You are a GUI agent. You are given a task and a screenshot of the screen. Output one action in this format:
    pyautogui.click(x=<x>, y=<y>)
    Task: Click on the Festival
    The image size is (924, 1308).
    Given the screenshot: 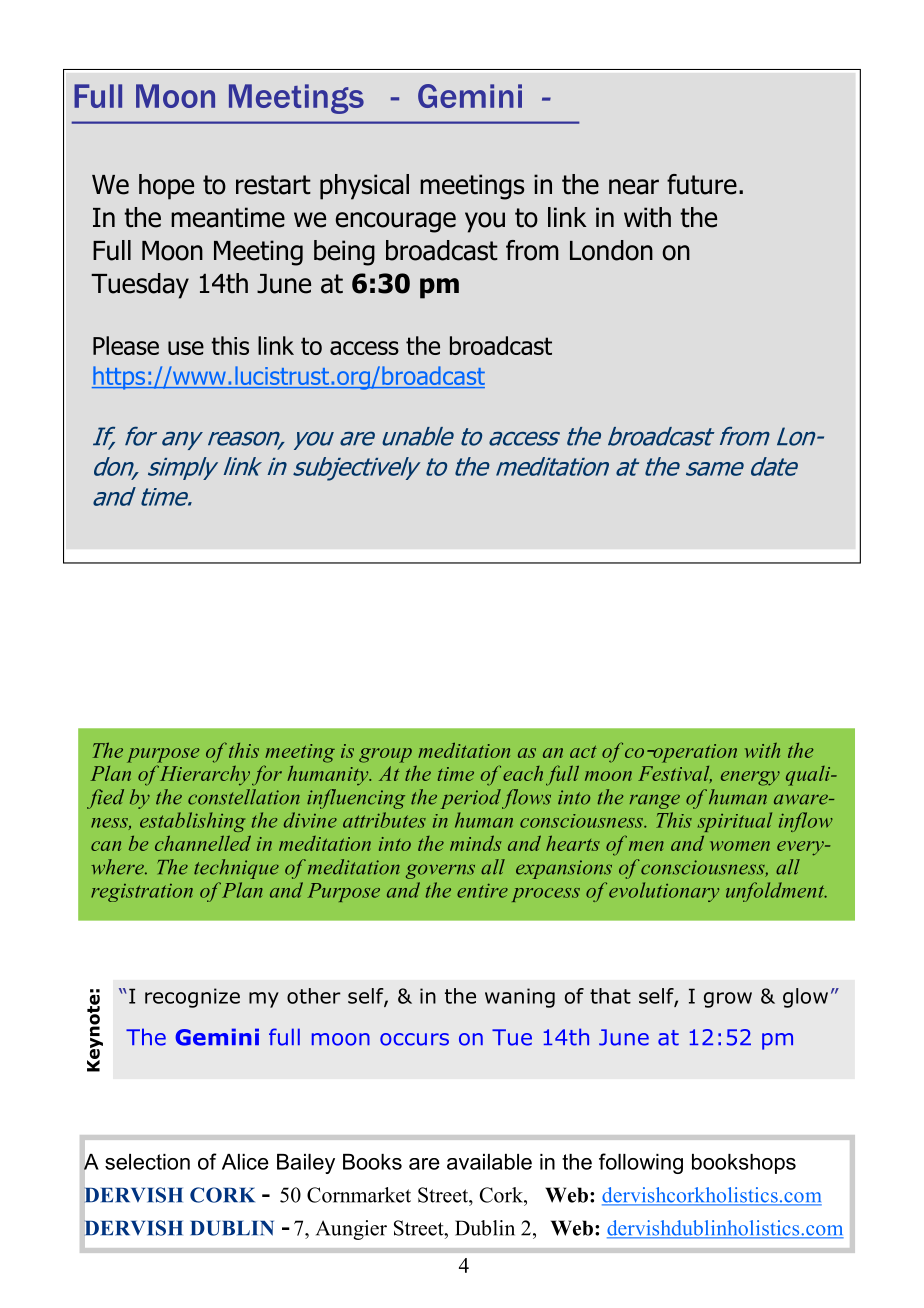 What is the action you would take?
    pyautogui.click(x=675, y=774)
